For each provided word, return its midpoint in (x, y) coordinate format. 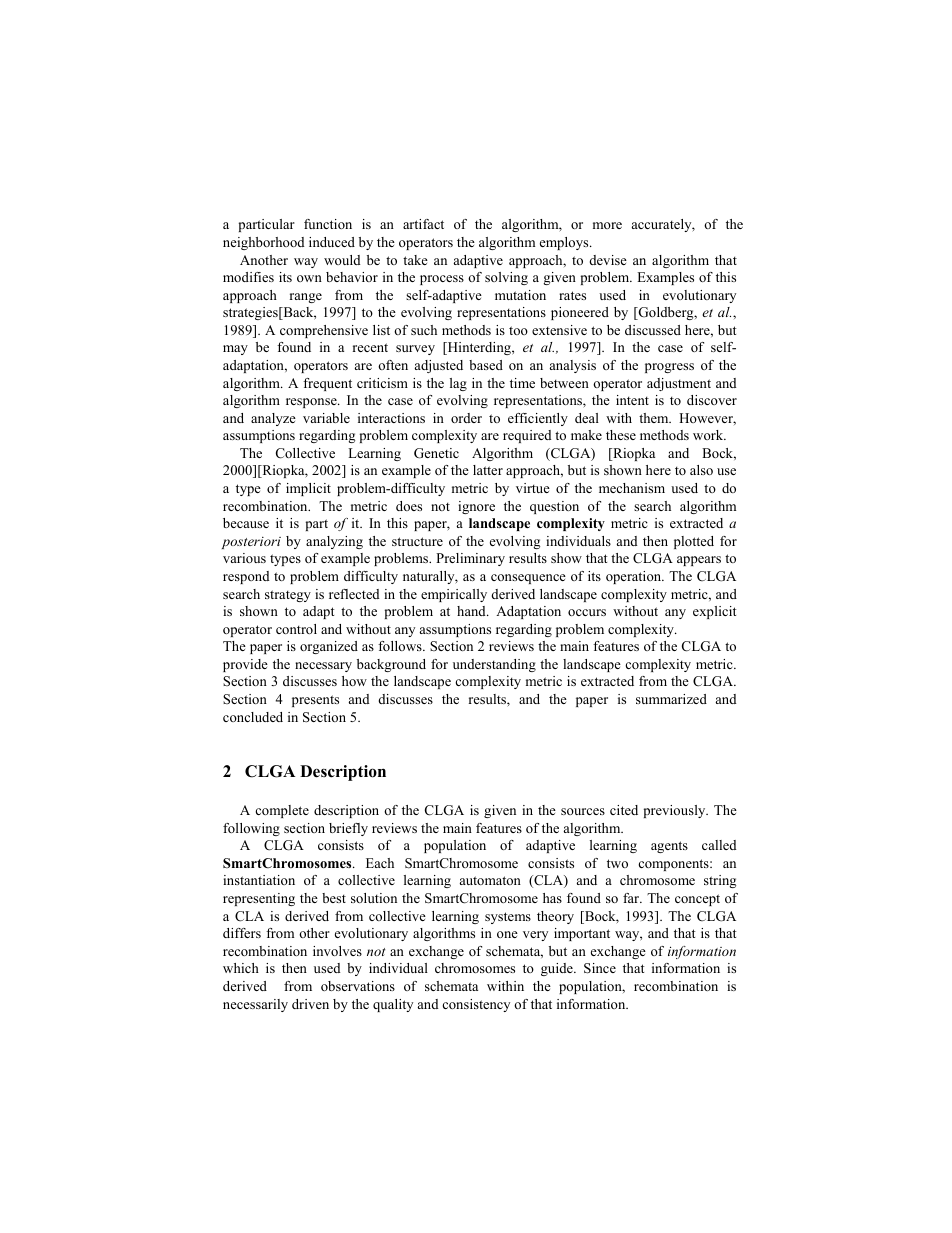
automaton (490, 880)
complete (282, 811)
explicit (715, 612)
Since (600, 968)
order (466, 418)
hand (472, 611)
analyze (273, 419)
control (296, 629)
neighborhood (263, 243)
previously (676, 811)
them (655, 418)
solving (506, 278)
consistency (476, 1005)
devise (608, 260)
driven (310, 1004)
